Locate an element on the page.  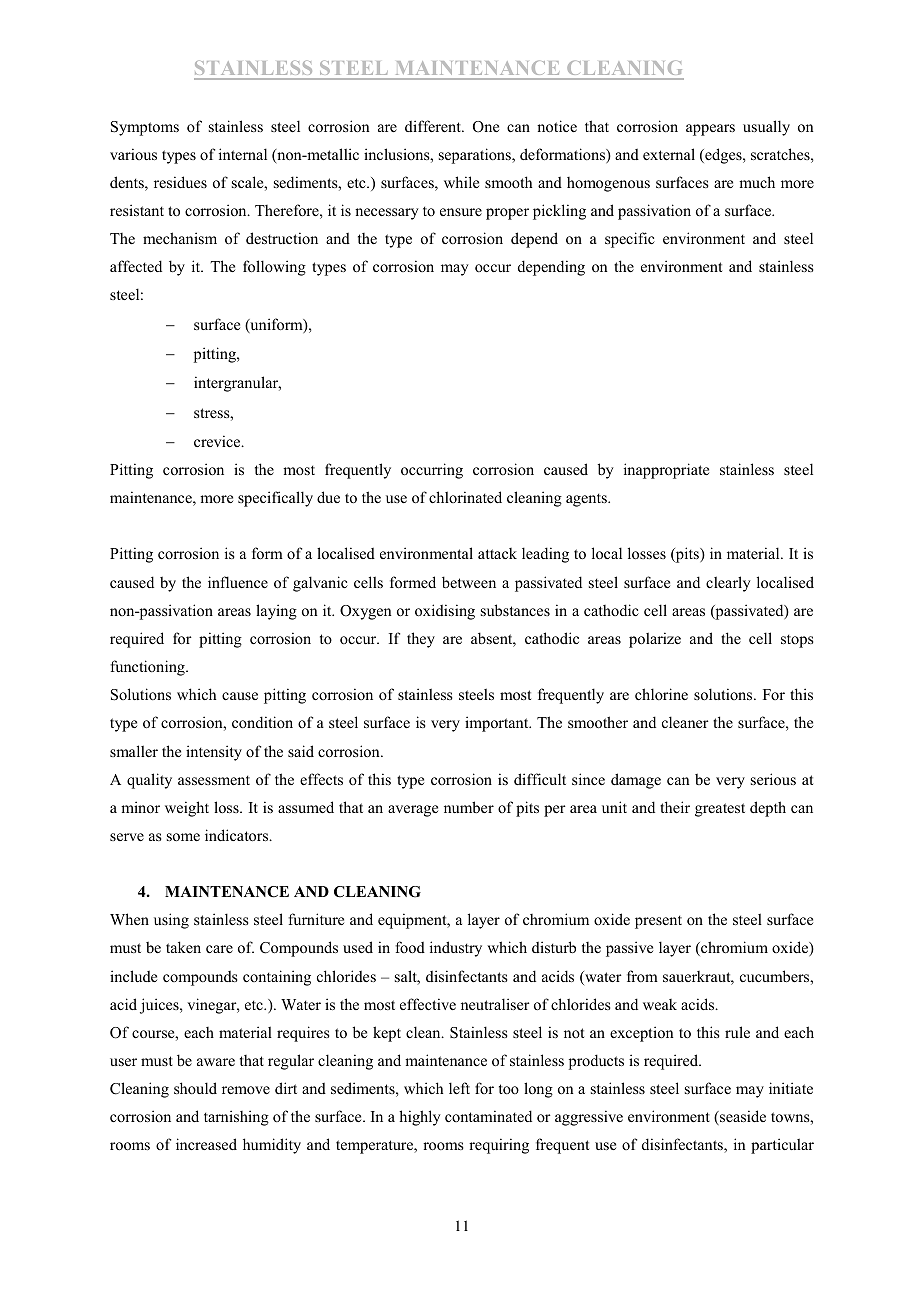
crevice is located at coordinates (218, 441).
